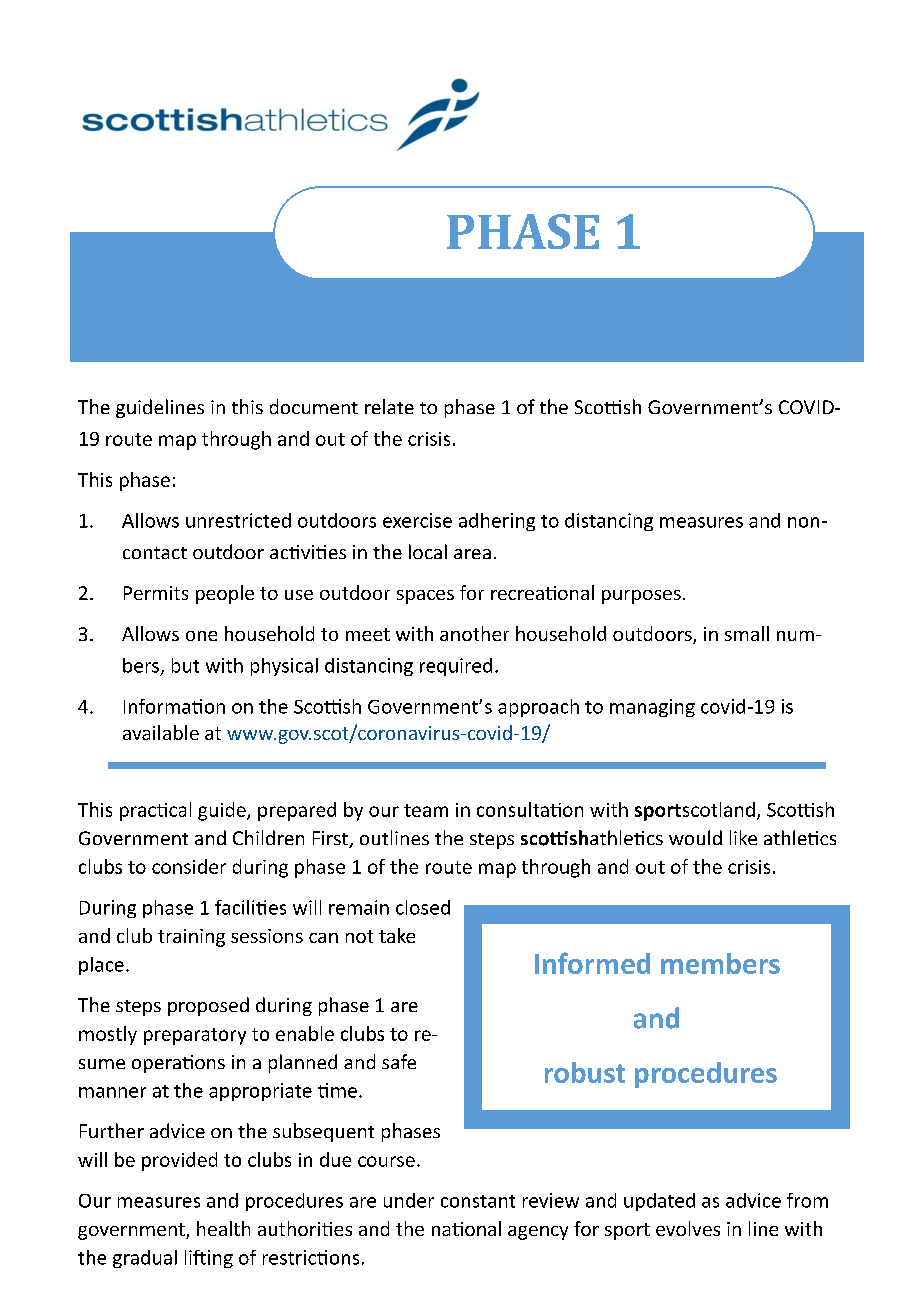 Image resolution: width=924 pixels, height=1308 pixels. Describe the element at coordinates (426, 810) in the screenshot. I see `team` at that location.
